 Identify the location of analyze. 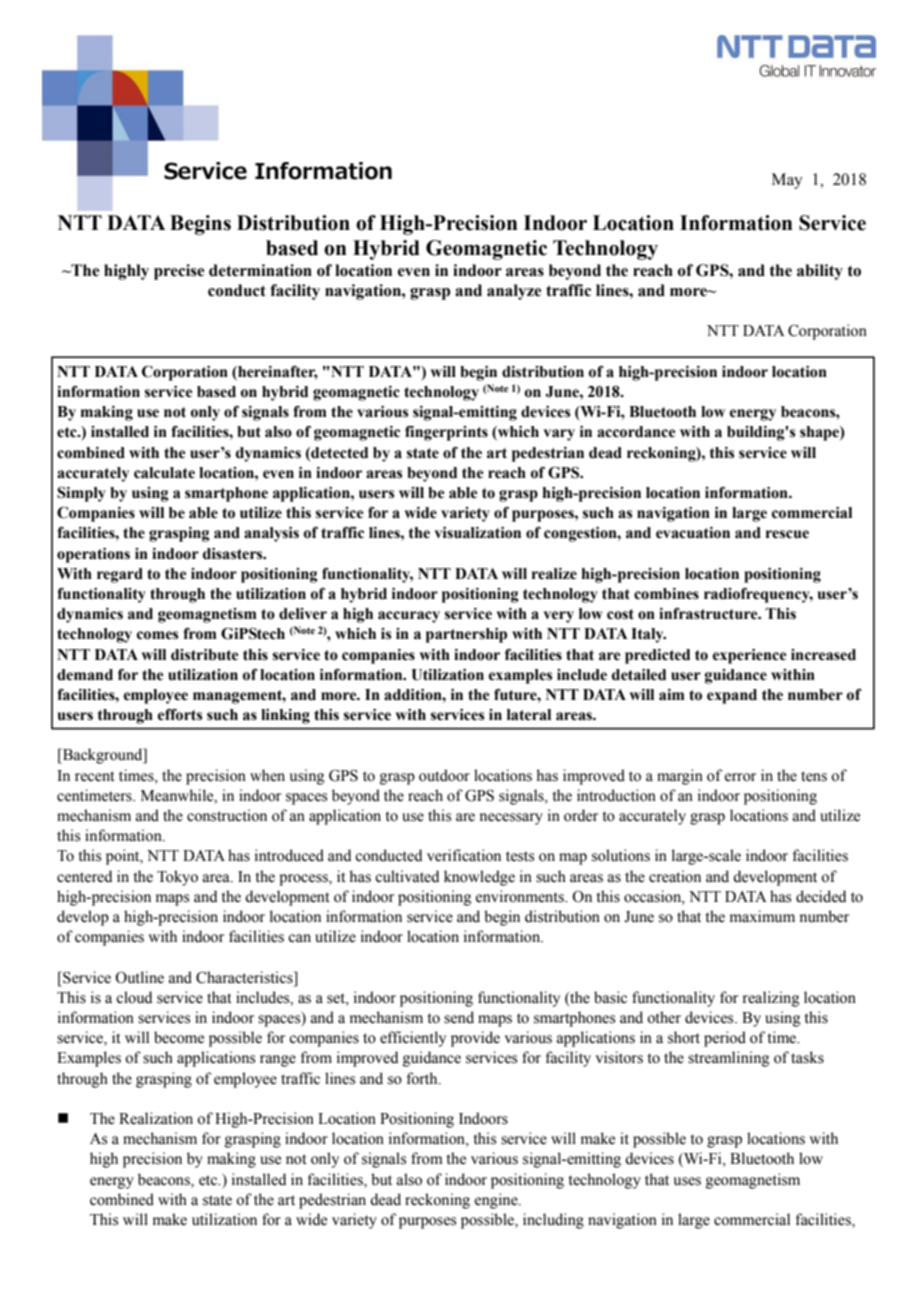
(514, 292).
